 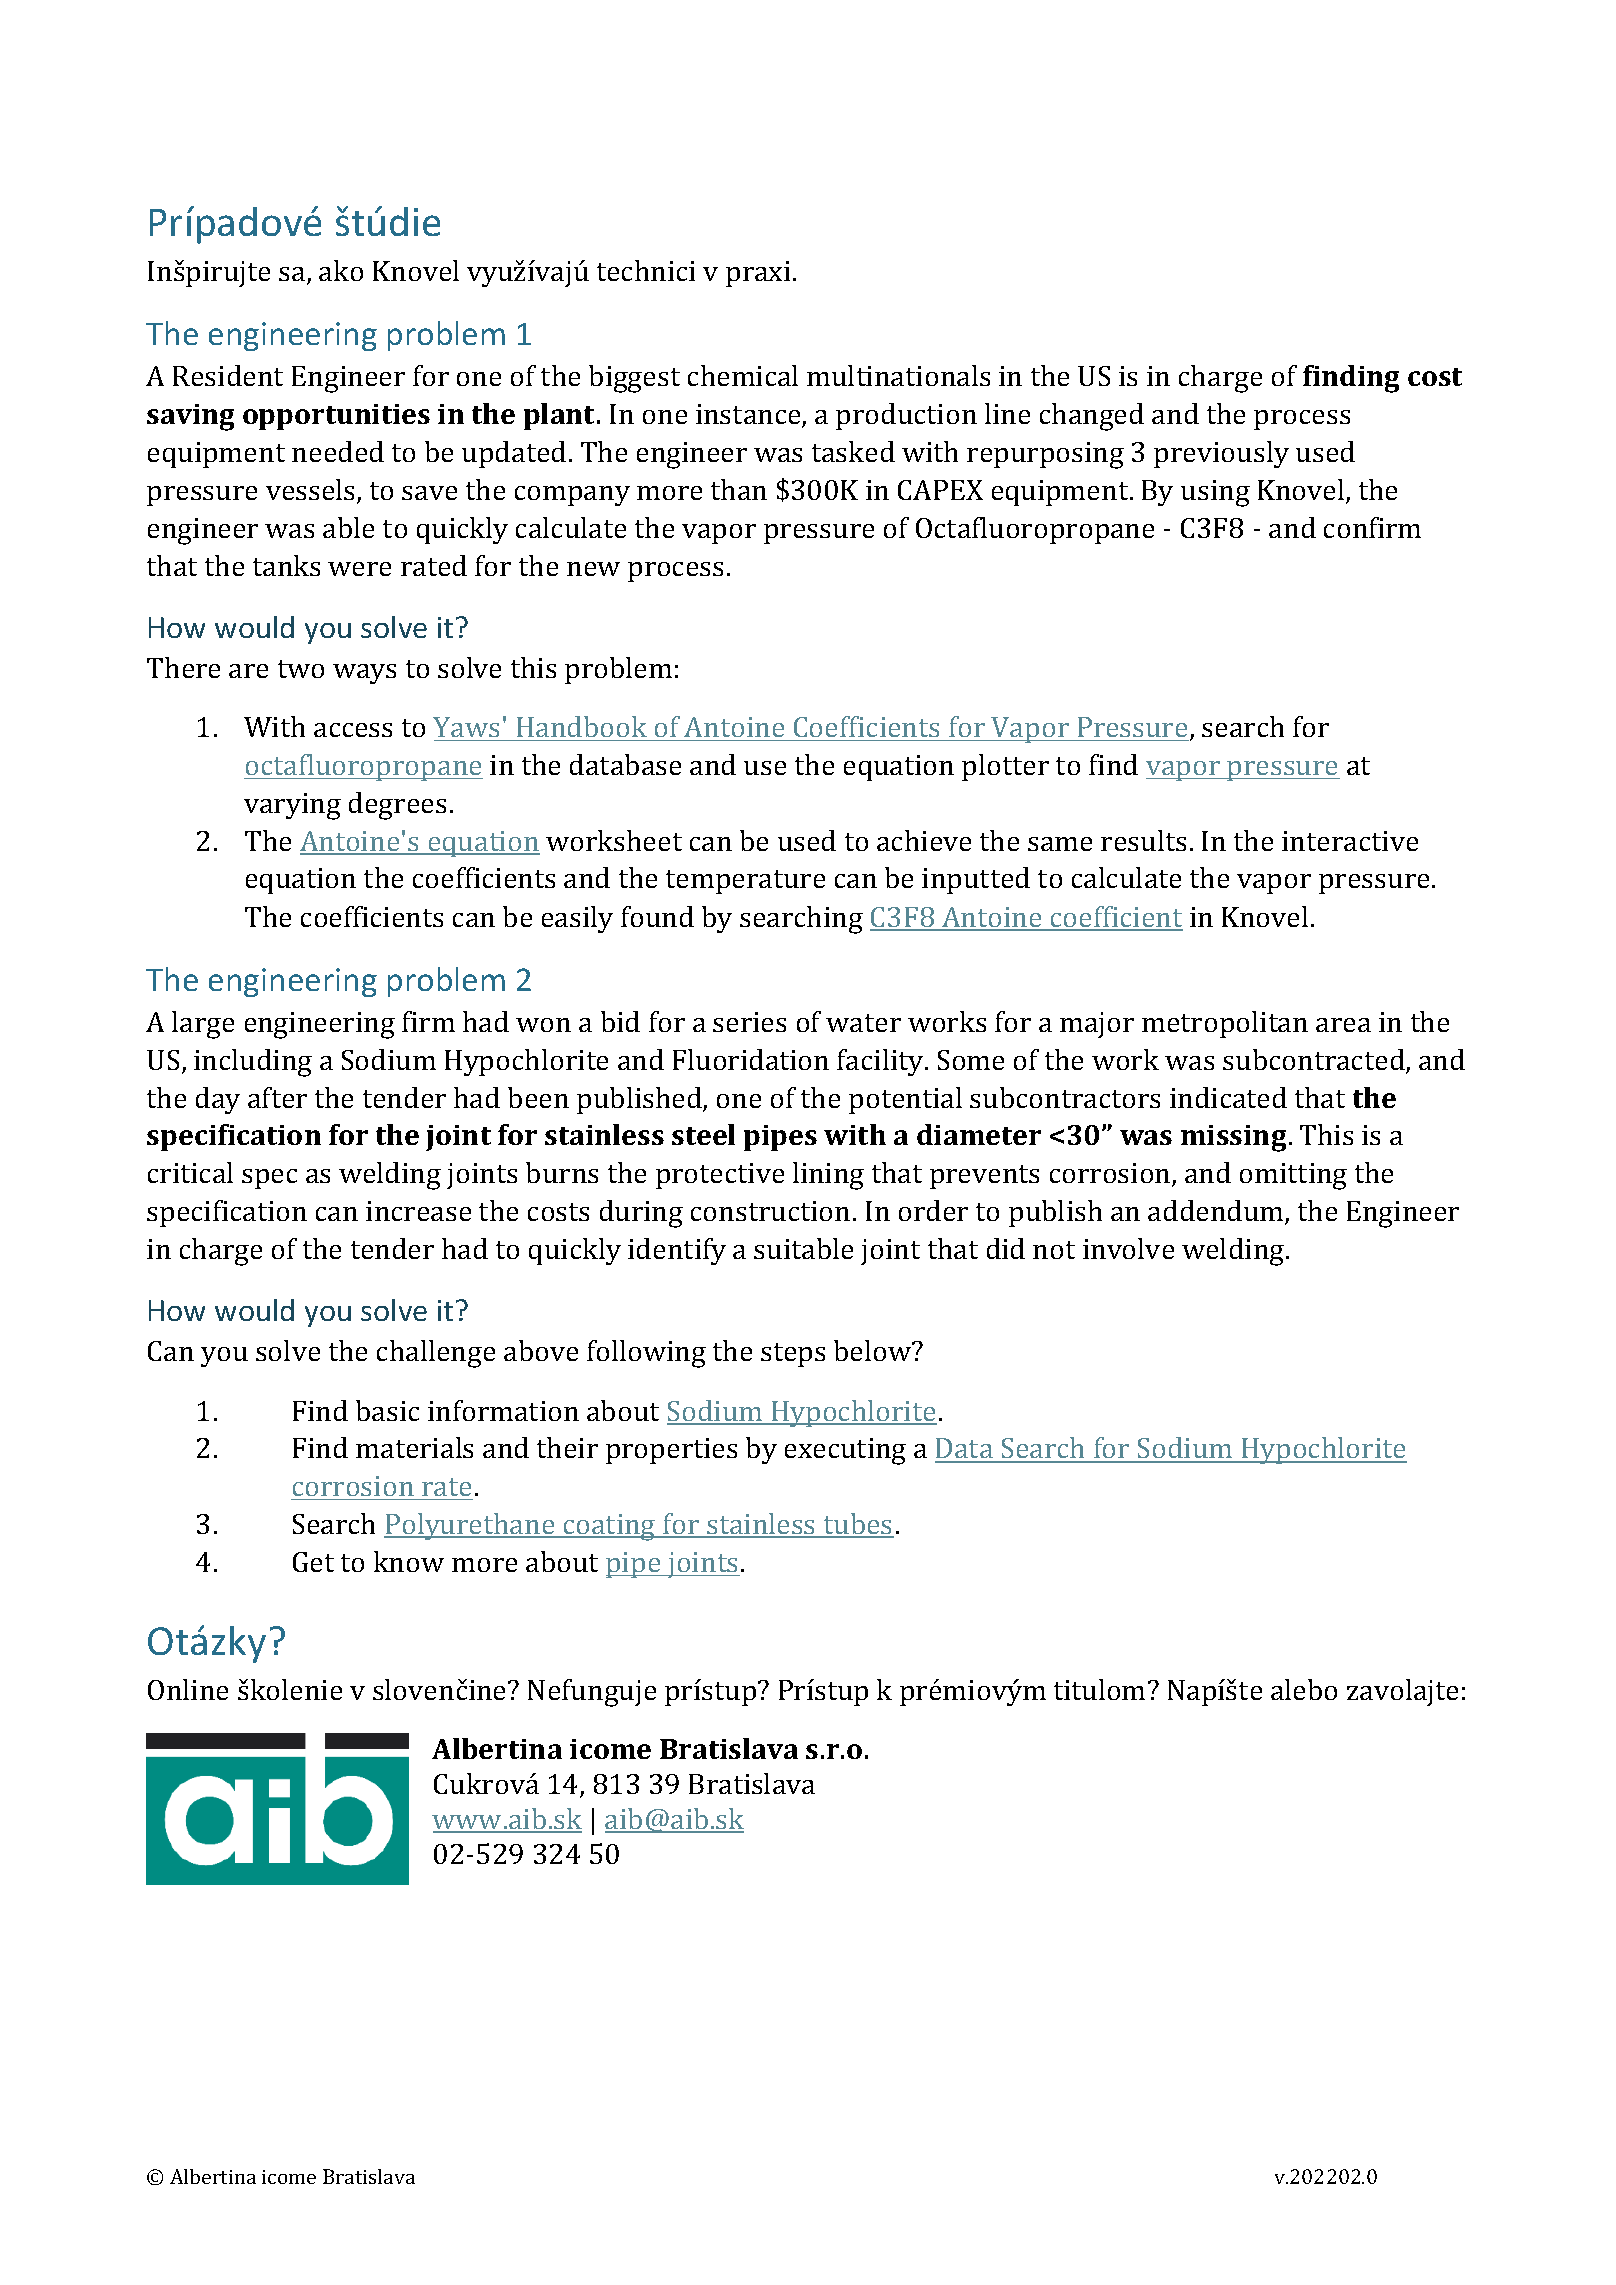 What do you see at coordinates (845, 1451) in the screenshot?
I see `executing` at bounding box center [845, 1451].
